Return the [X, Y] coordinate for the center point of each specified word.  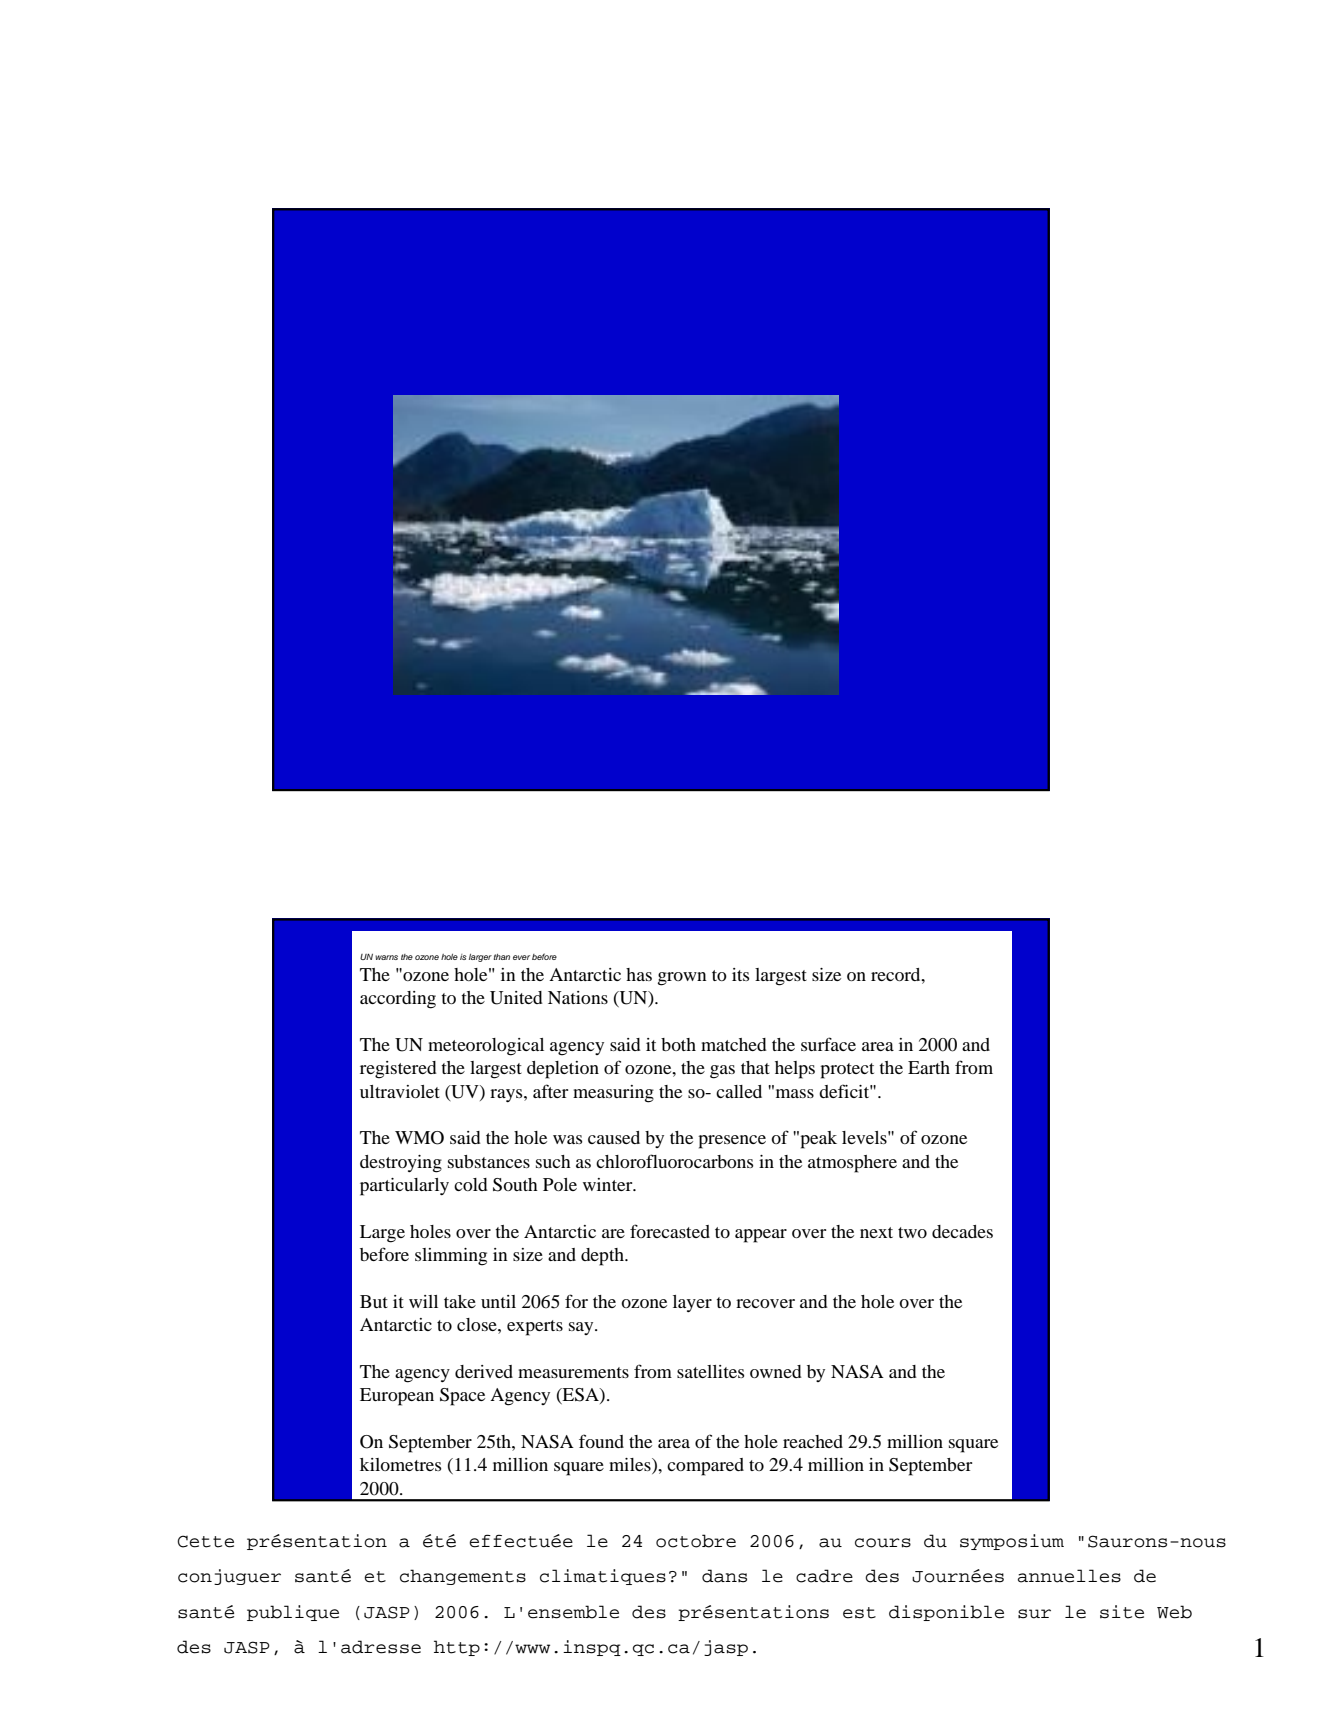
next [876, 1232]
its [740, 974]
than [502, 957]
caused [614, 1137]
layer [692, 1303]
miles [631, 1466]
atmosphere [852, 1164]
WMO [419, 1138]
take [460, 1301]
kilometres [400, 1464]
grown [682, 979]
